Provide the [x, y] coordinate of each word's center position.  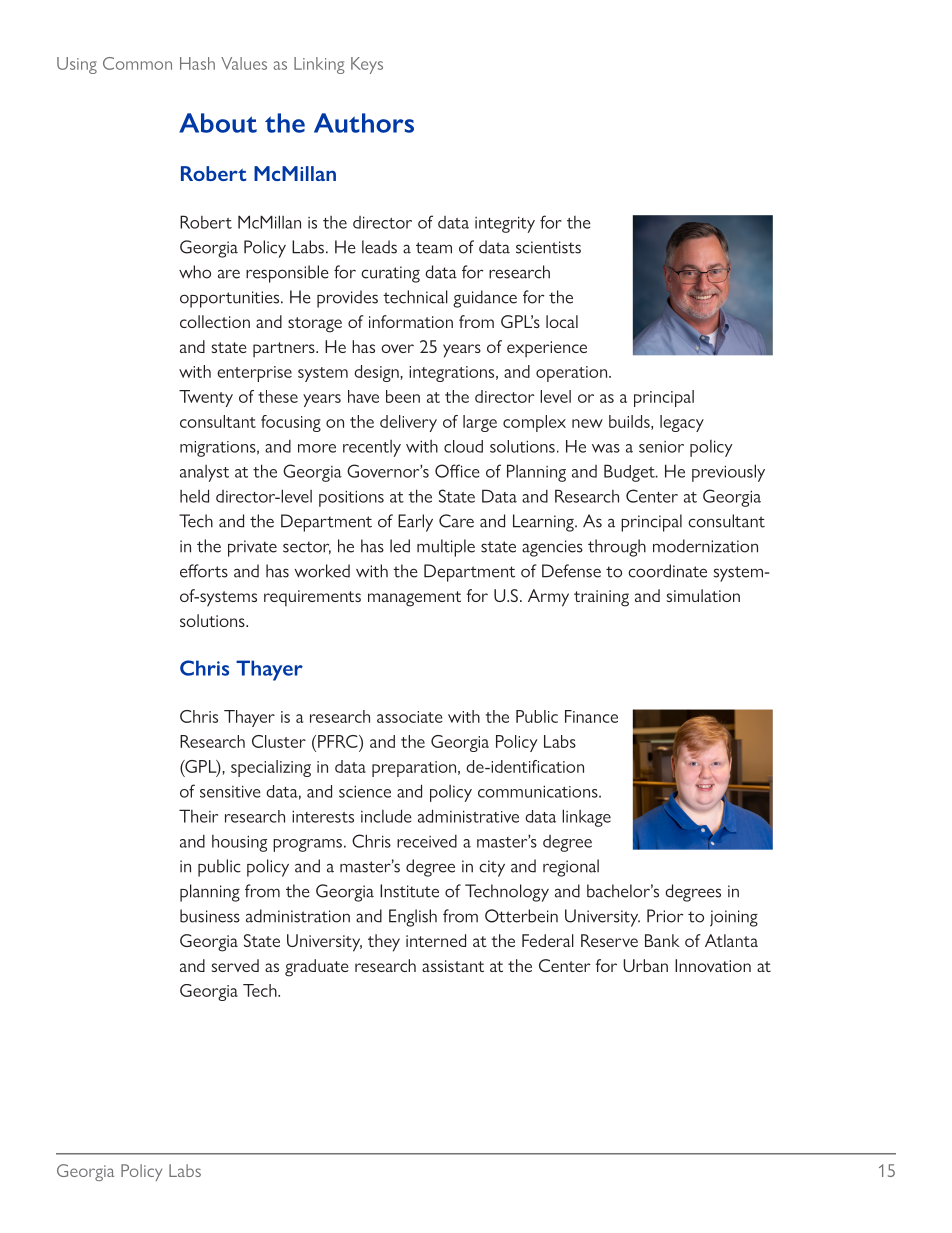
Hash [197, 63]
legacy [682, 423]
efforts [204, 571]
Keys [367, 65]
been [403, 396]
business [210, 916]
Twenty [206, 398]
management [414, 599]
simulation [703, 595]
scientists [548, 247]
